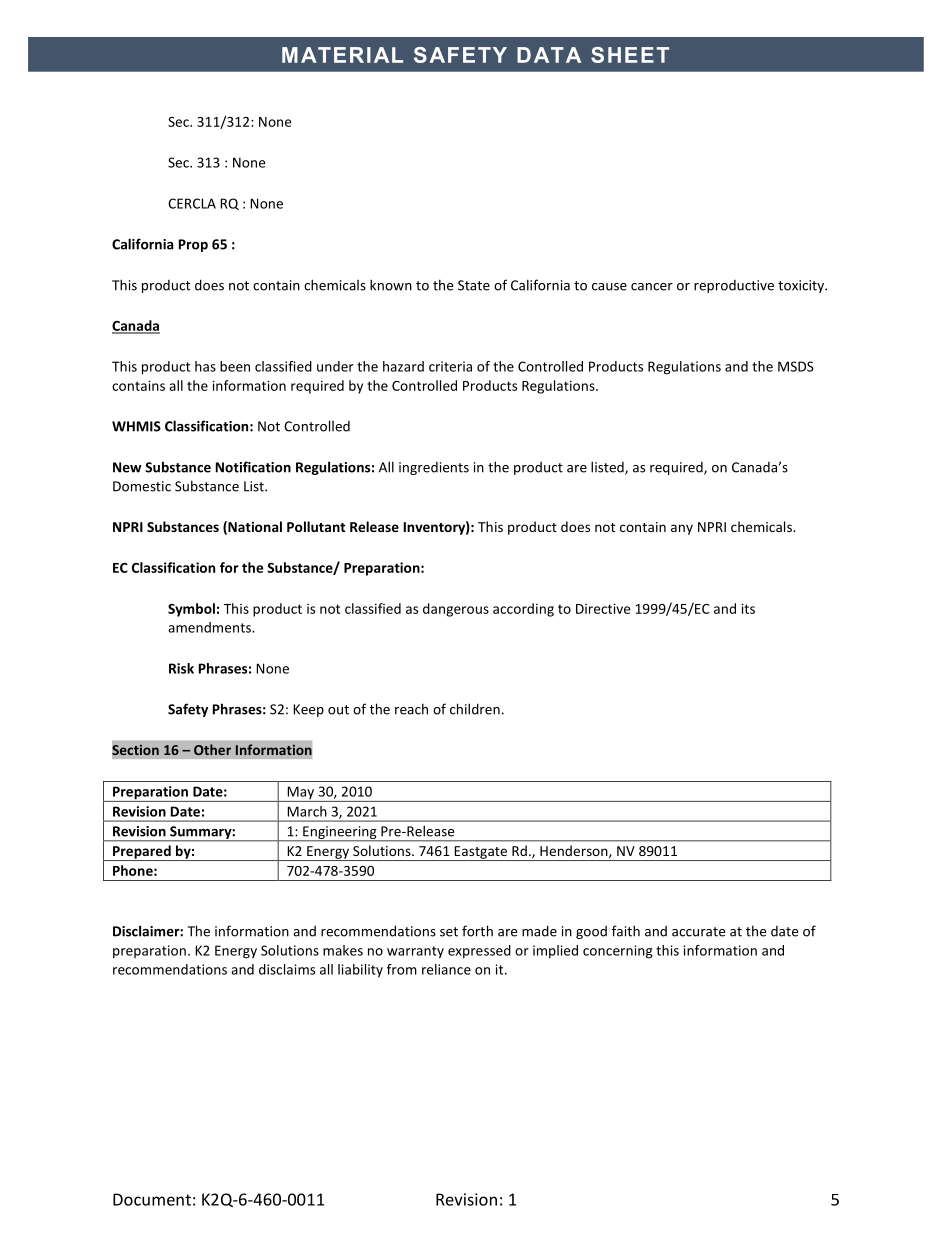  What do you see at coordinates (698, 932) in the screenshot?
I see `accurate` at bounding box center [698, 932].
